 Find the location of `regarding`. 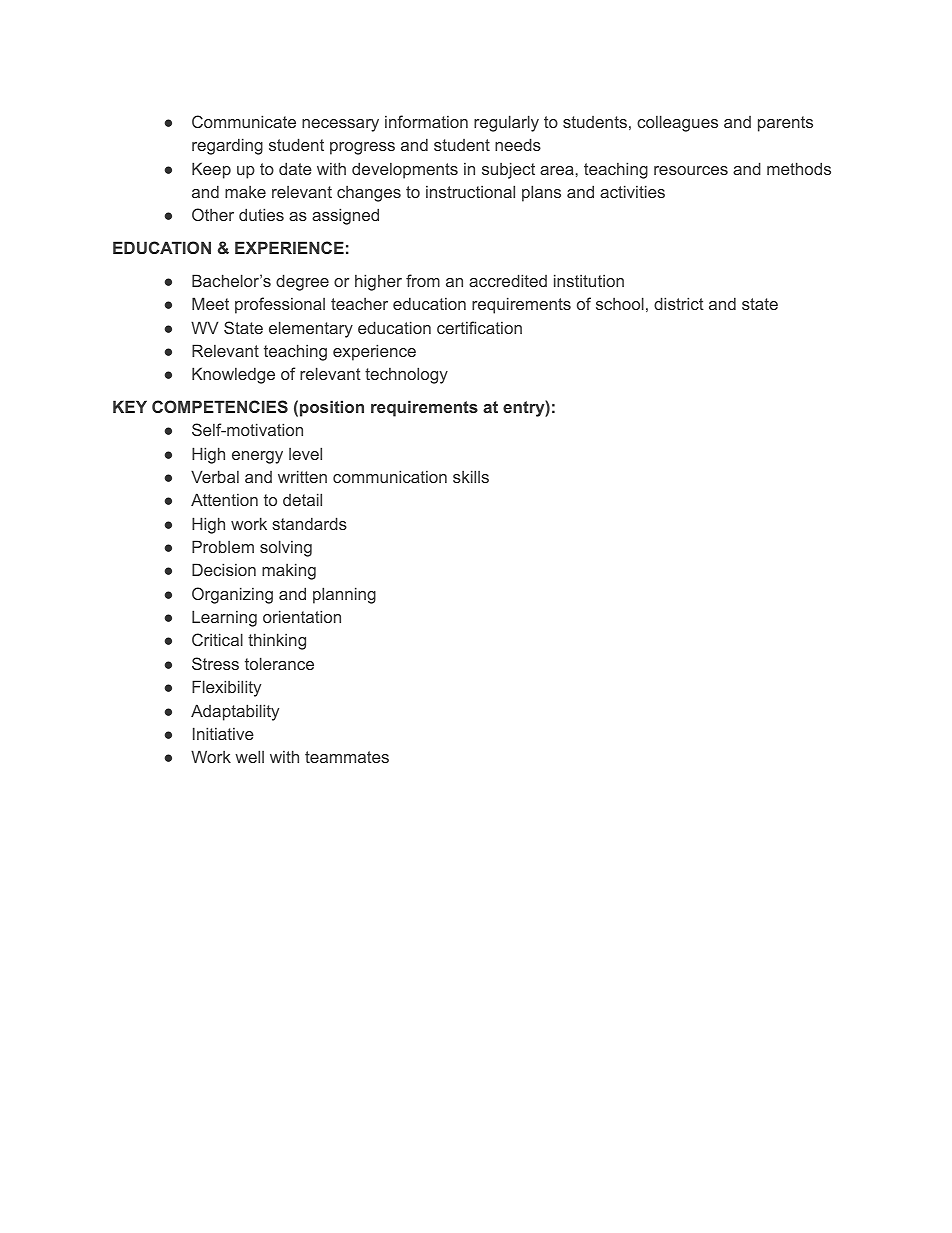

regarding is located at coordinates (227, 146).
